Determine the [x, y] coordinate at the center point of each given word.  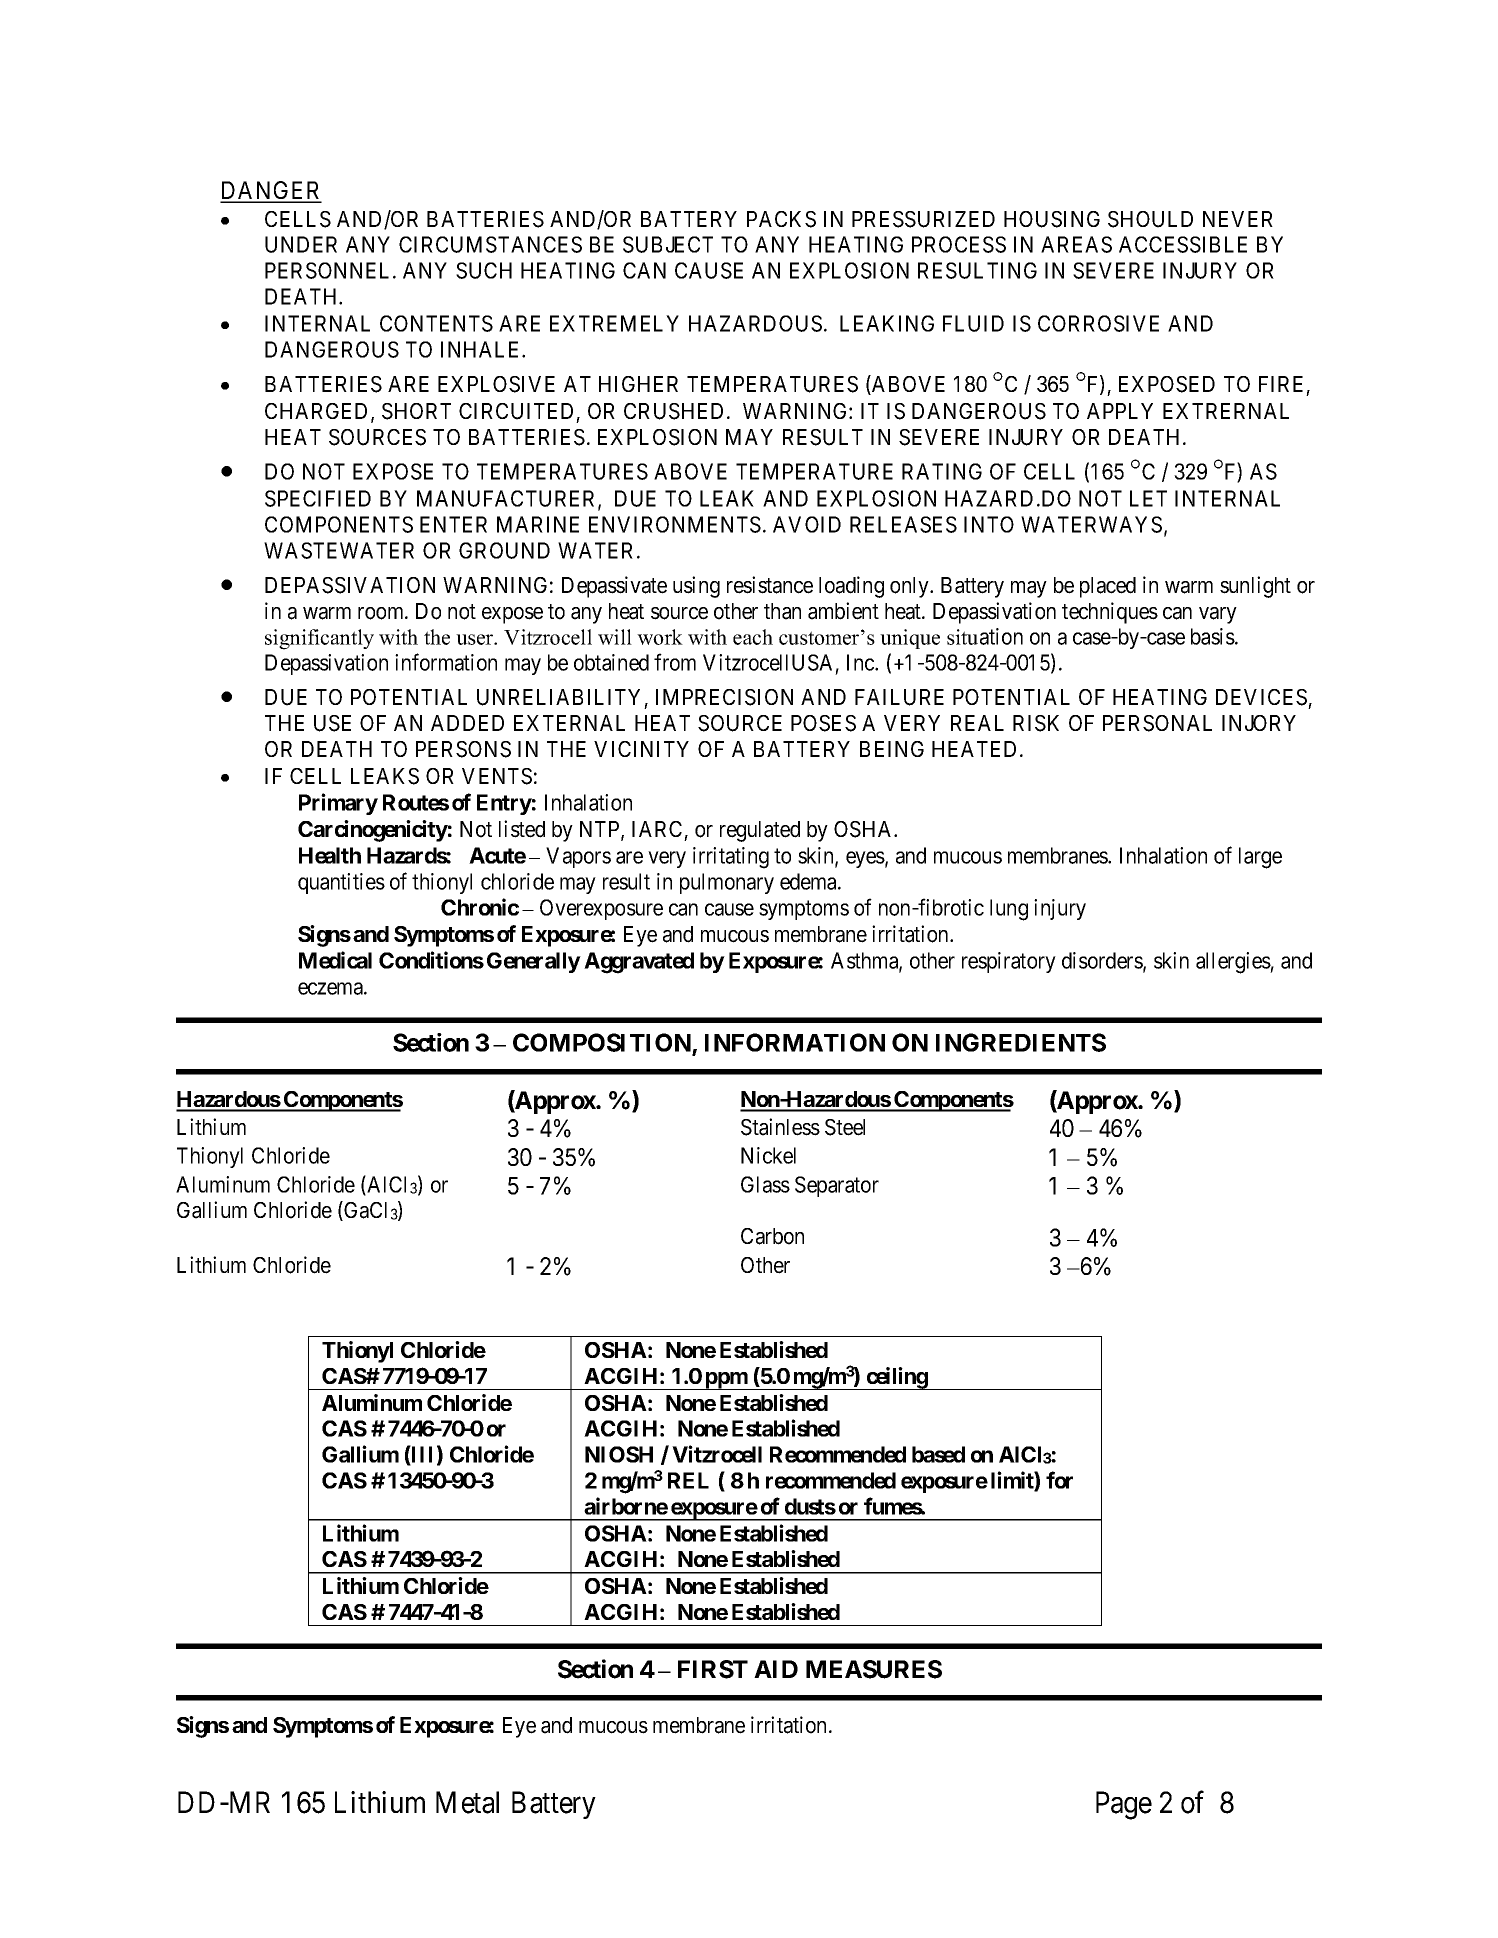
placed [1108, 587]
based [938, 1454]
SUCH [484, 270]
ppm [726, 1381]
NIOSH [619, 1454]
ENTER [453, 524]
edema [809, 881]
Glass [765, 1184]
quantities [341, 883]
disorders [1103, 961]
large [1260, 858]
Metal [467, 1802]
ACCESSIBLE [1183, 244]
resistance [770, 585]
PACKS [781, 219]
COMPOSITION [603, 1044]
